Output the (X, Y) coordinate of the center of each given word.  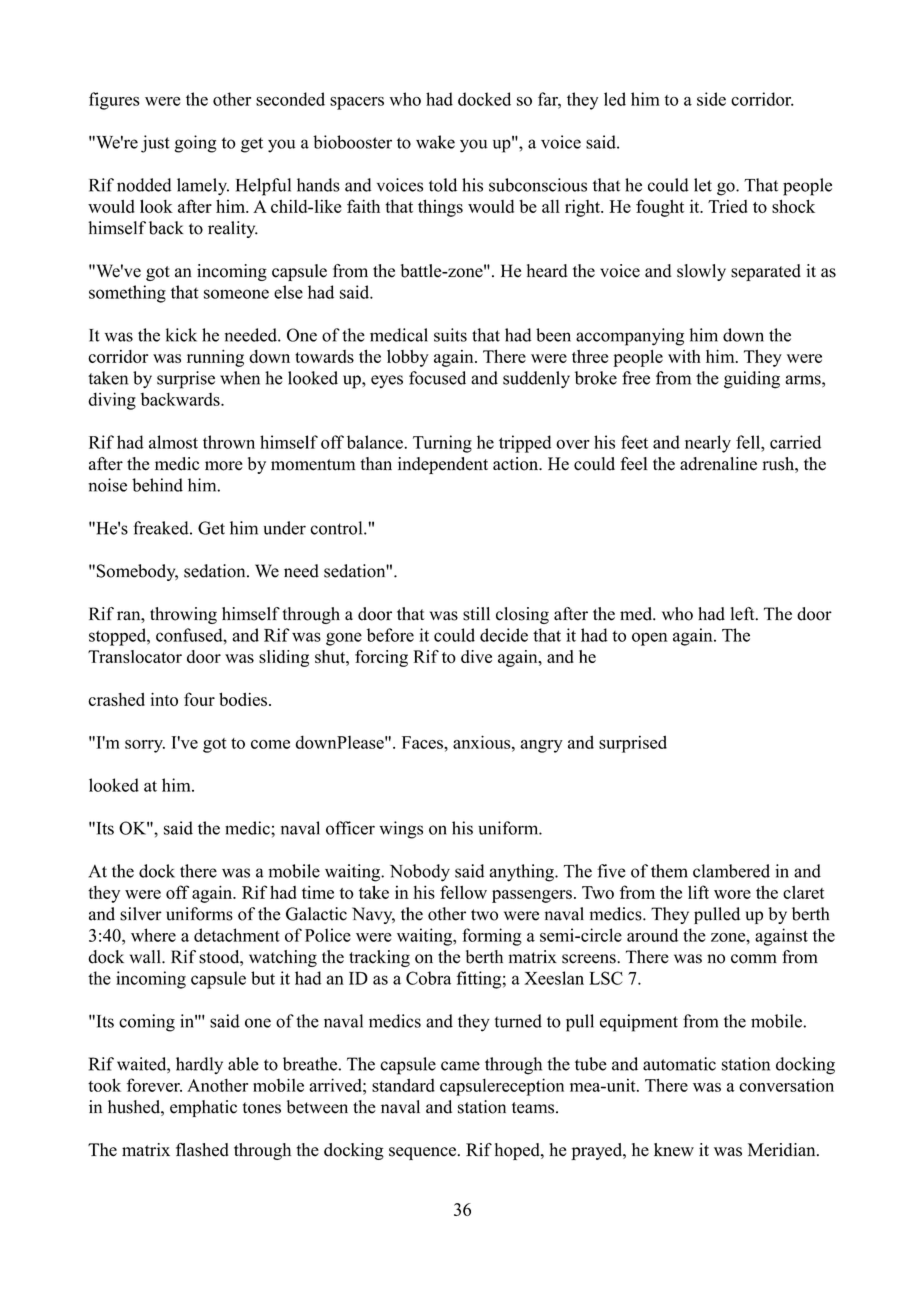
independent (443, 465)
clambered (731, 871)
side (711, 99)
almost (173, 442)
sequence (422, 1153)
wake (435, 142)
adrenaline (718, 464)
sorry (145, 746)
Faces (423, 742)
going (195, 144)
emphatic (203, 1108)
